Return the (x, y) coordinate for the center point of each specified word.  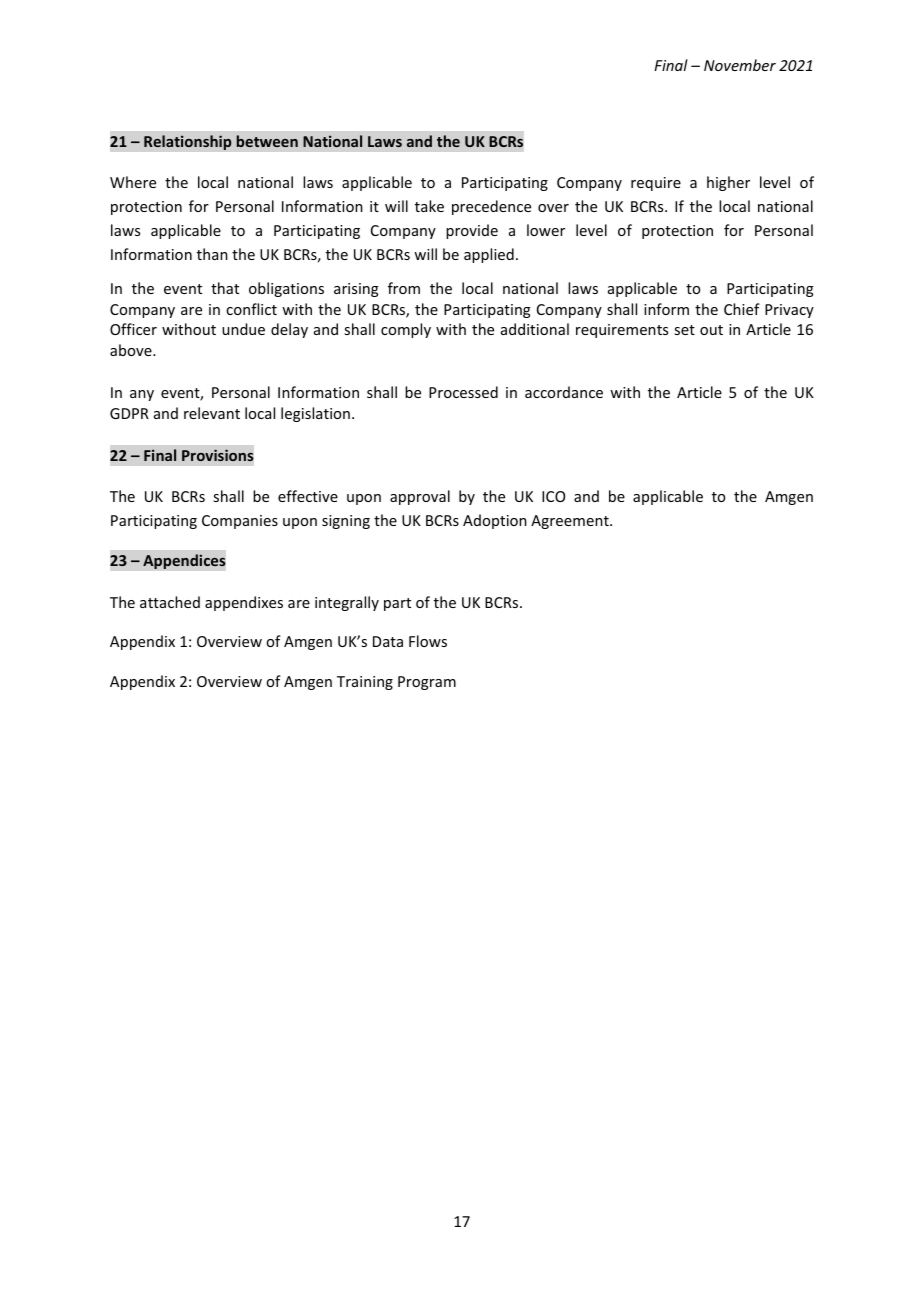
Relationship (188, 142)
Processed (463, 392)
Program (427, 683)
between (267, 141)
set (684, 330)
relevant (212, 413)
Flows (428, 641)
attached (170, 602)
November (740, 65)
